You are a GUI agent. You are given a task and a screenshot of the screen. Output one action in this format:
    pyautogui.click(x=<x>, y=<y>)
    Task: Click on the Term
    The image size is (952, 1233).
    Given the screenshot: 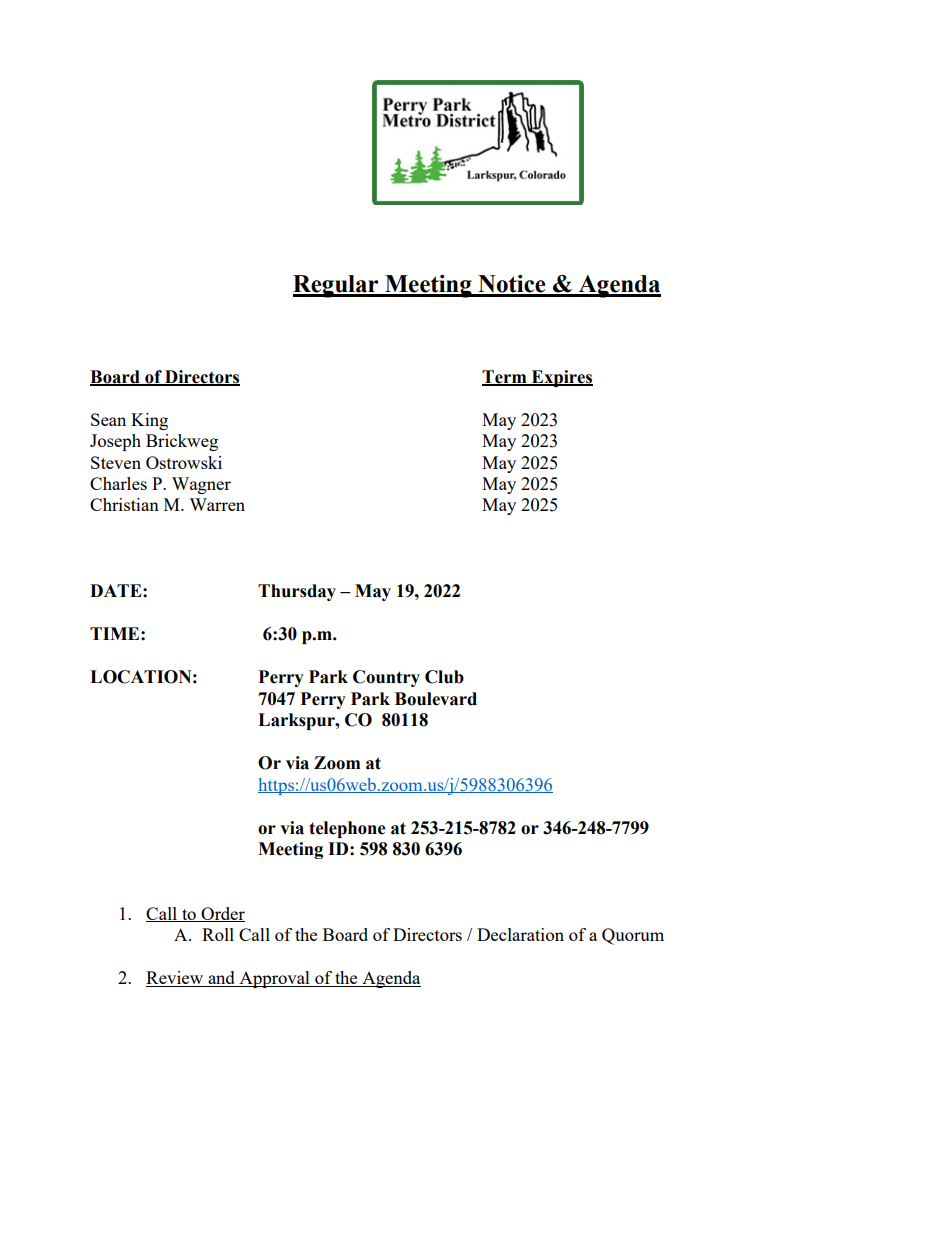 What is the action you would take?
    pyautogui.click(x=505, y=377)
